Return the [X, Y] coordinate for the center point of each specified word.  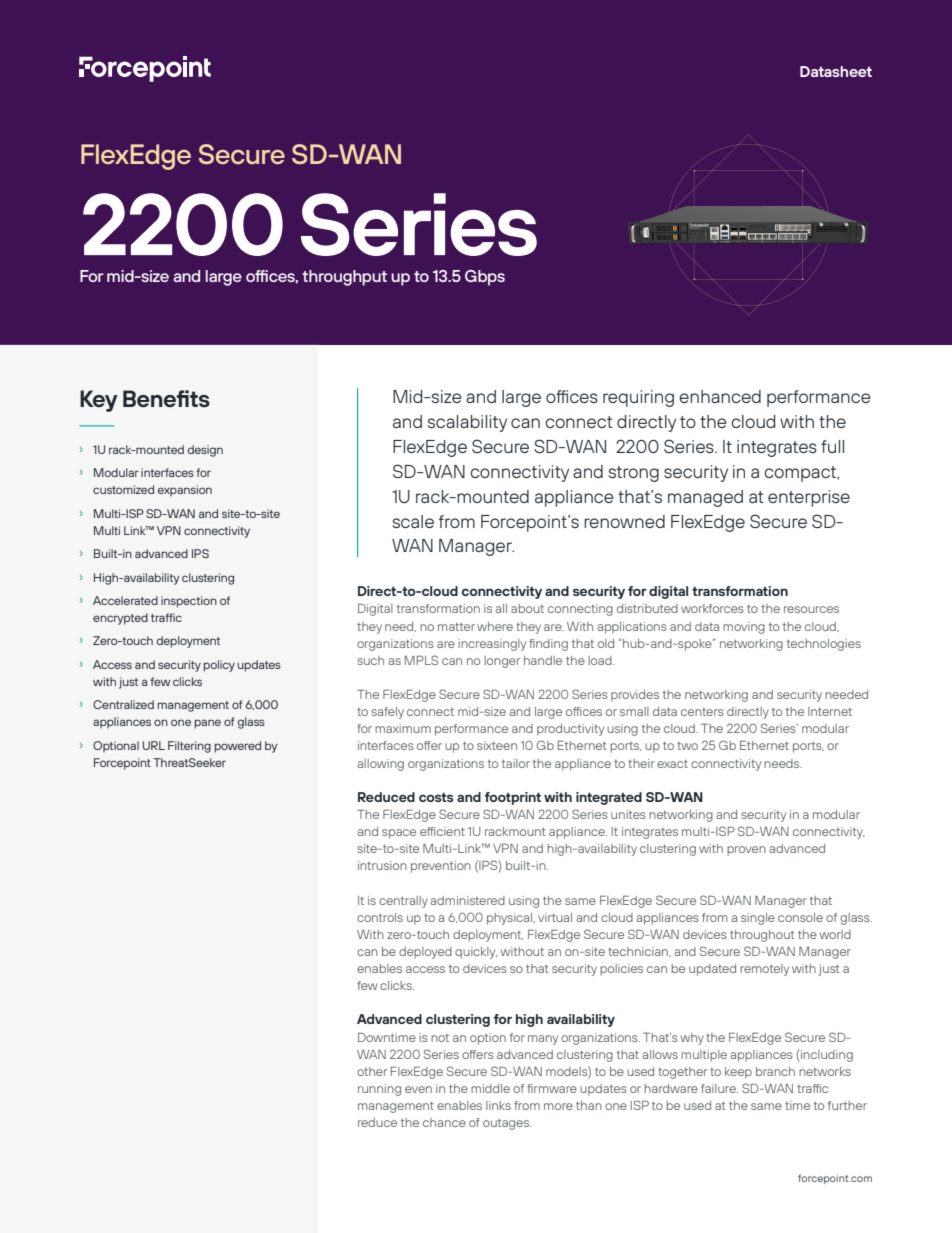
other [372, 1071]
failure [719, 1088]
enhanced [720, 396]
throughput [344, 278]
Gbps [485, 278]
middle [490, 1088]
